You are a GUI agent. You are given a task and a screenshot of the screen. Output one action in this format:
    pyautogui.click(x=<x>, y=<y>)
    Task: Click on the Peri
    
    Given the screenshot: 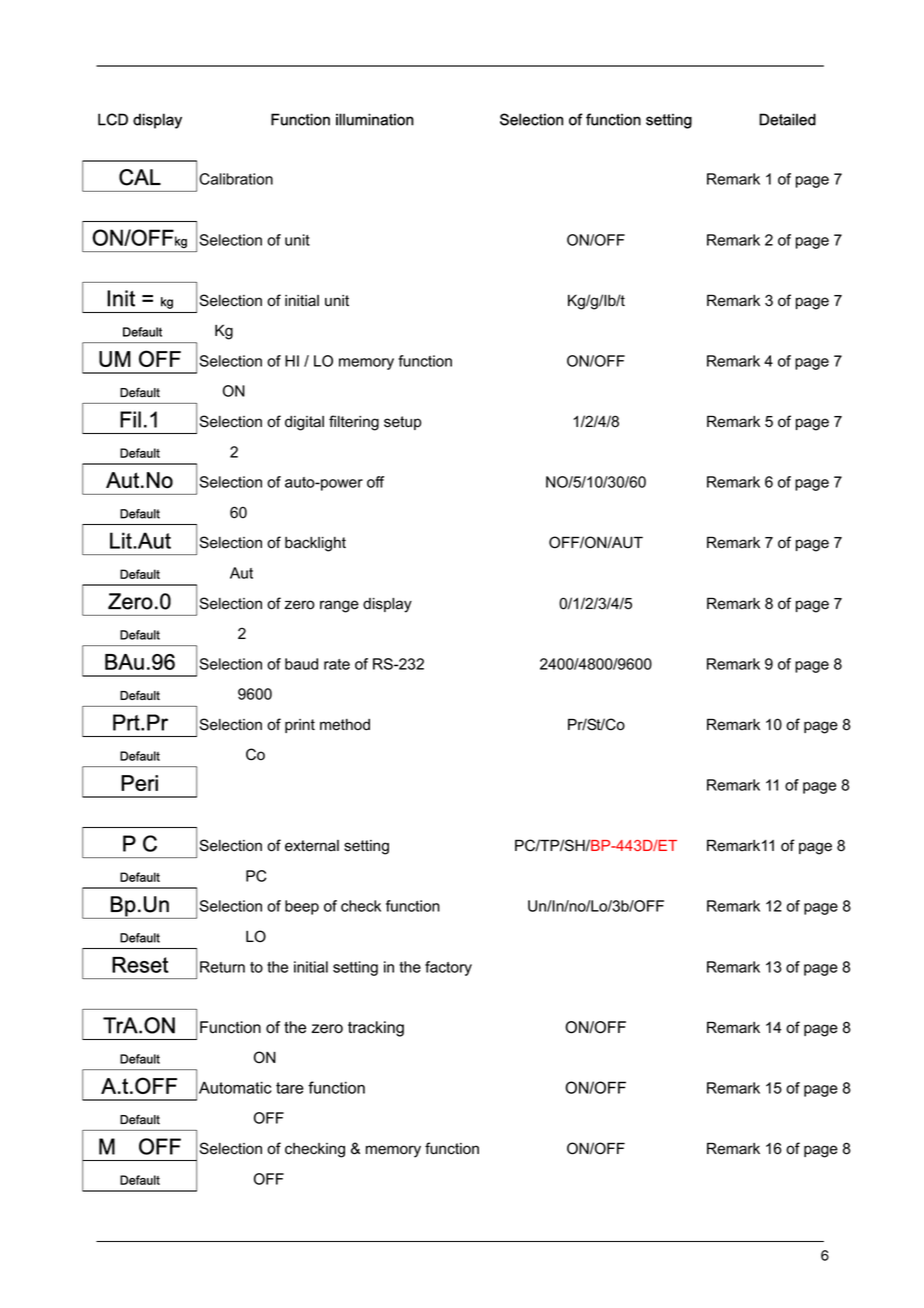 What is the action you would take?
    pyautogui.click(x=139, y=783)
